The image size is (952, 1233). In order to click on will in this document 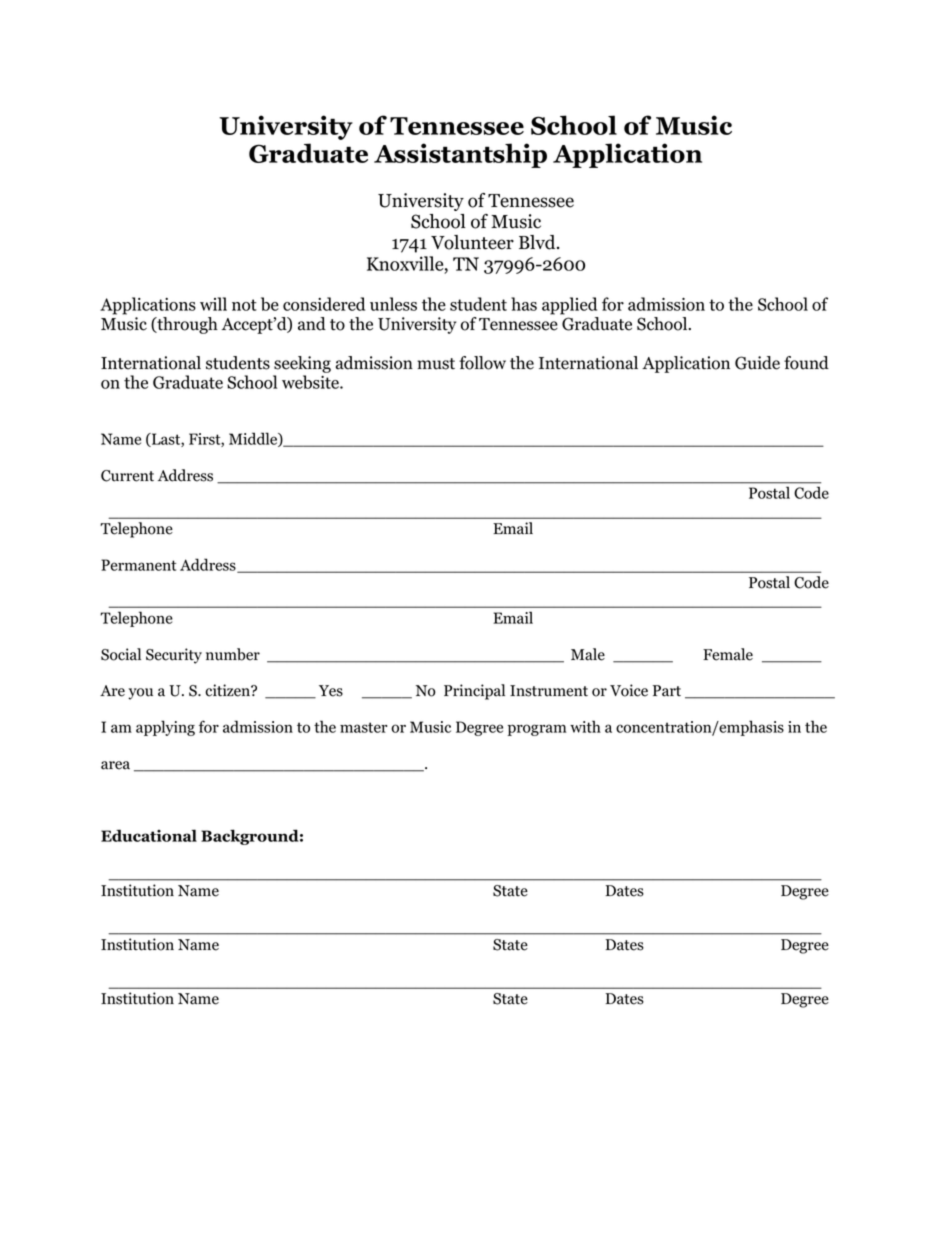, I will do `click(213, 304)`.
